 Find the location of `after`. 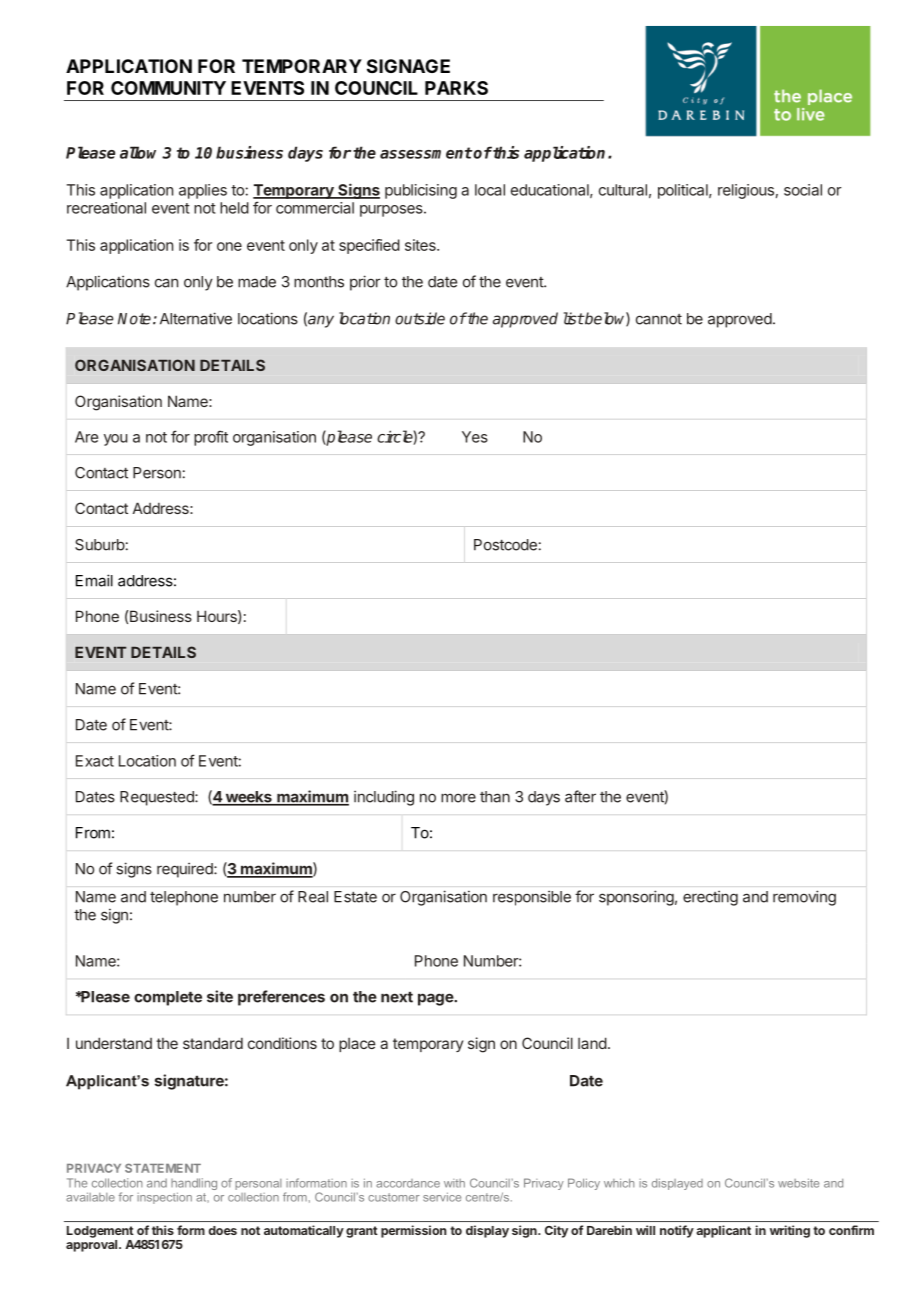

after is located at coordinates (580, 796).
